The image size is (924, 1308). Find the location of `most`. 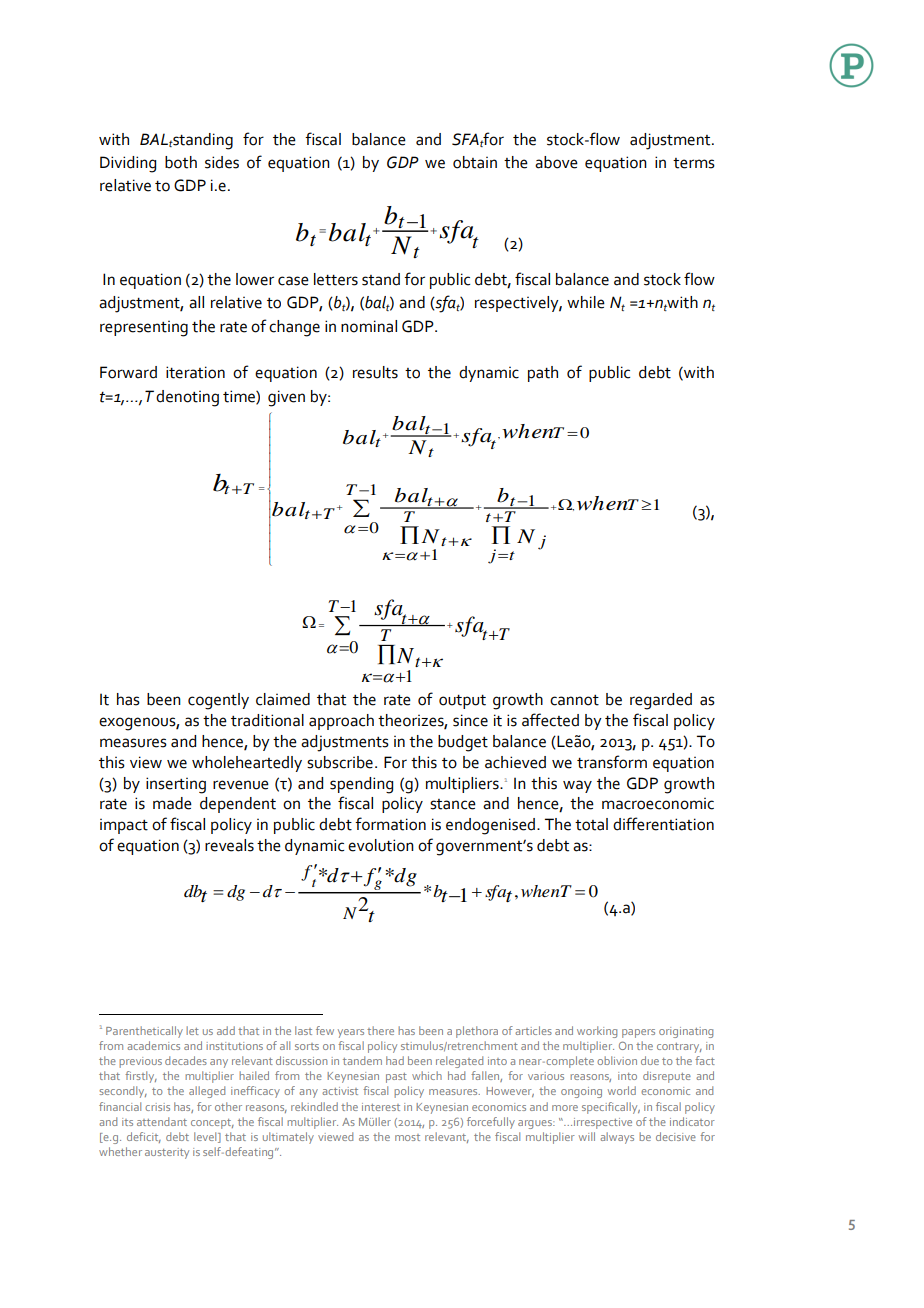

most is located at coordinates (407, 1137).
